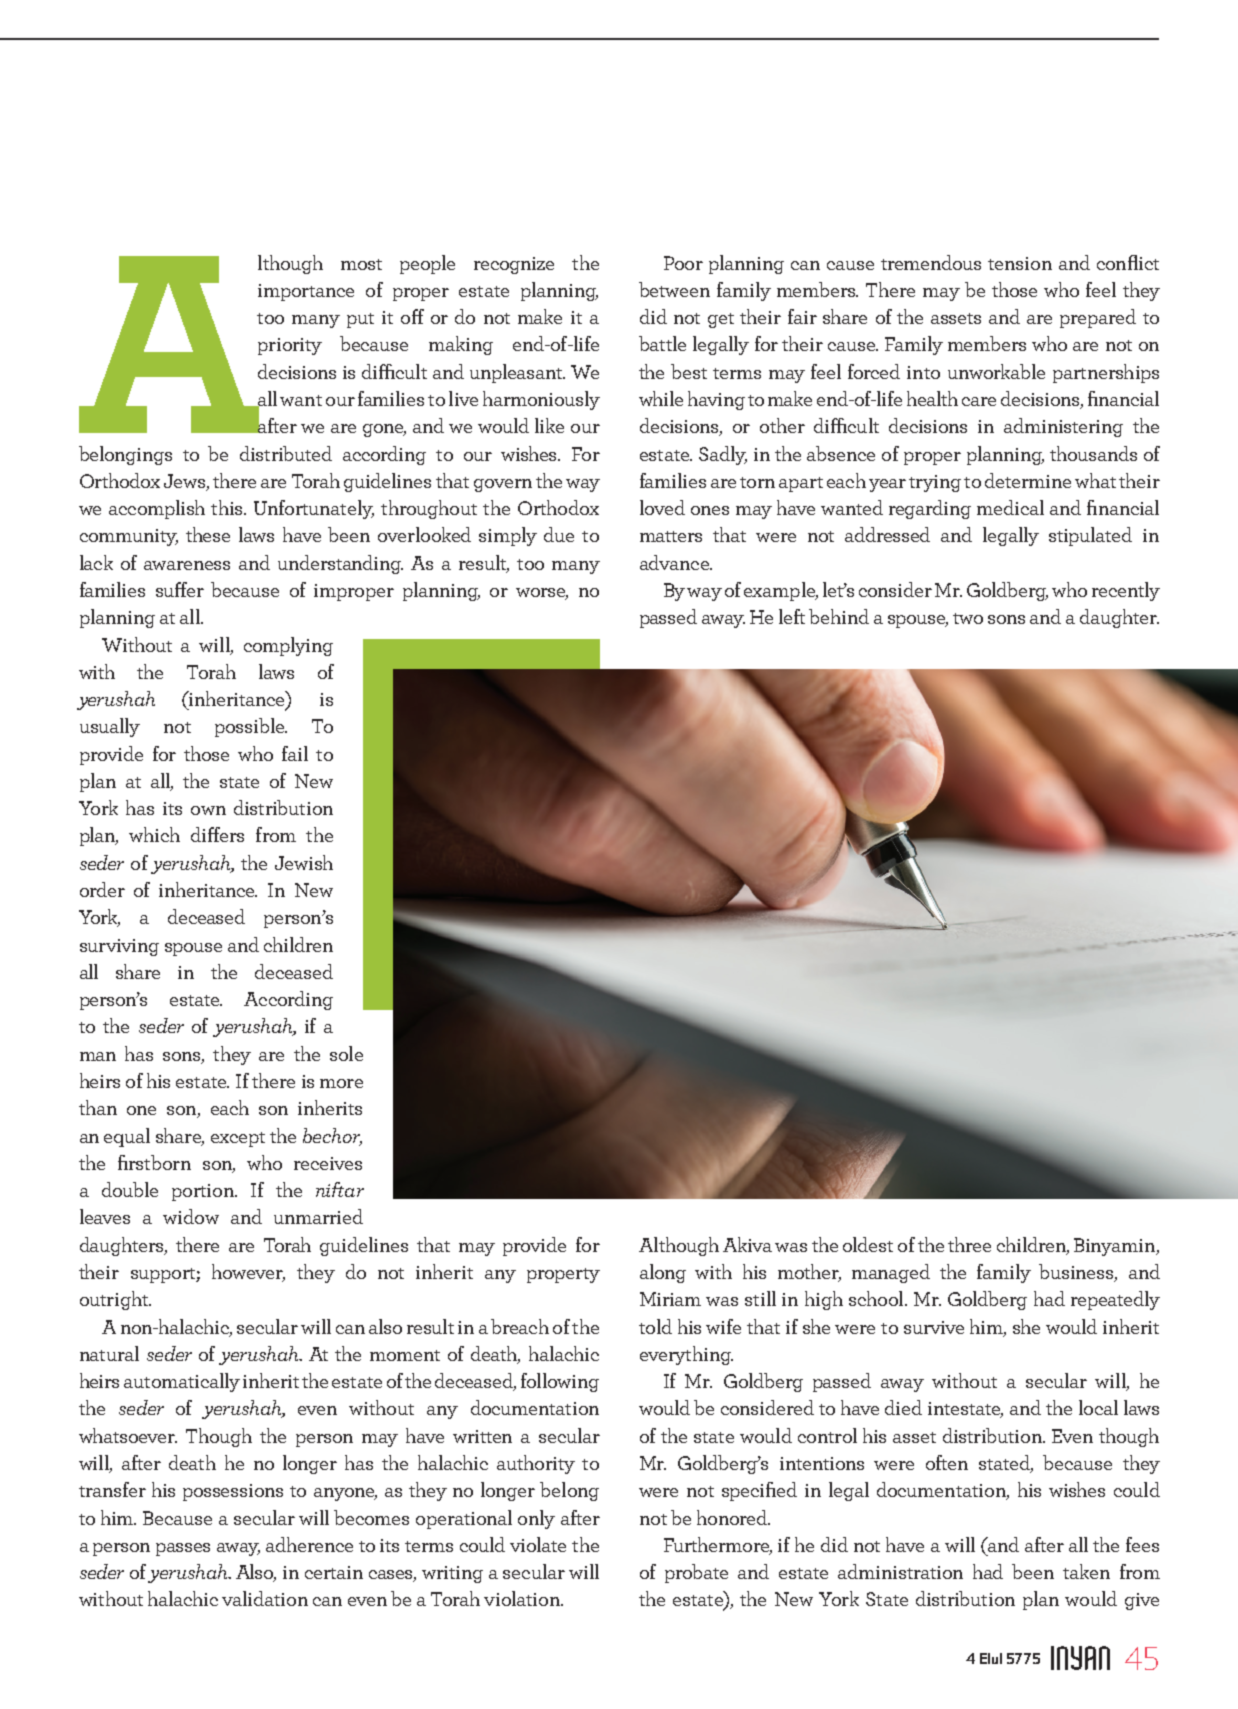 The width and height of the screenshot is (1238, 1709). I want to click on possible, so click(251, 727).
